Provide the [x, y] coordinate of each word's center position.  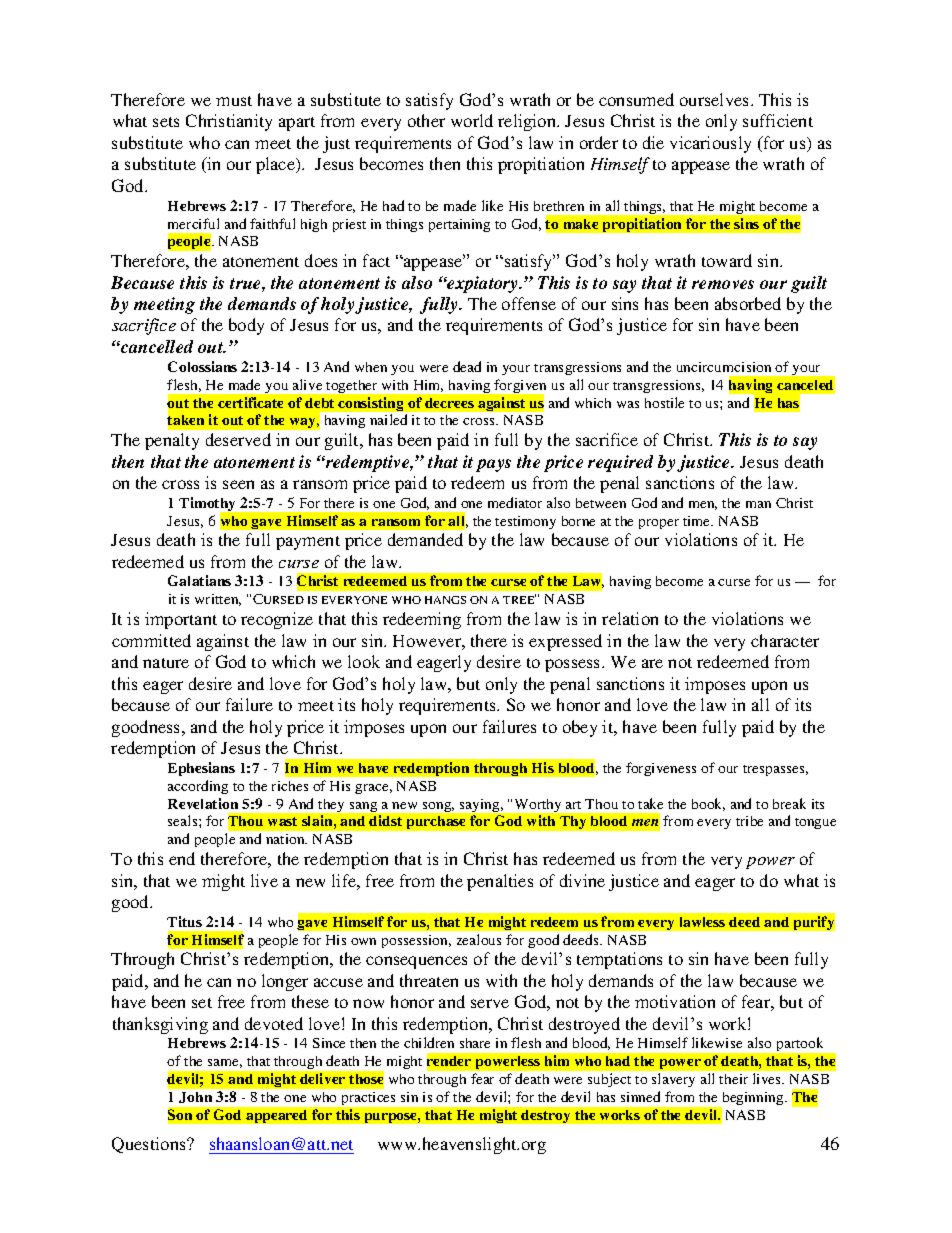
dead [467, 366]
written [218, 600]
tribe [749, 821]
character [785, 640]
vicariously [710, 144]
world [472, 120]
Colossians [202, 366]
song [438, 807]
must [234, 101]
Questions [150, 1145]
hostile [664, 402]
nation [286, 839]
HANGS [445, 600]
